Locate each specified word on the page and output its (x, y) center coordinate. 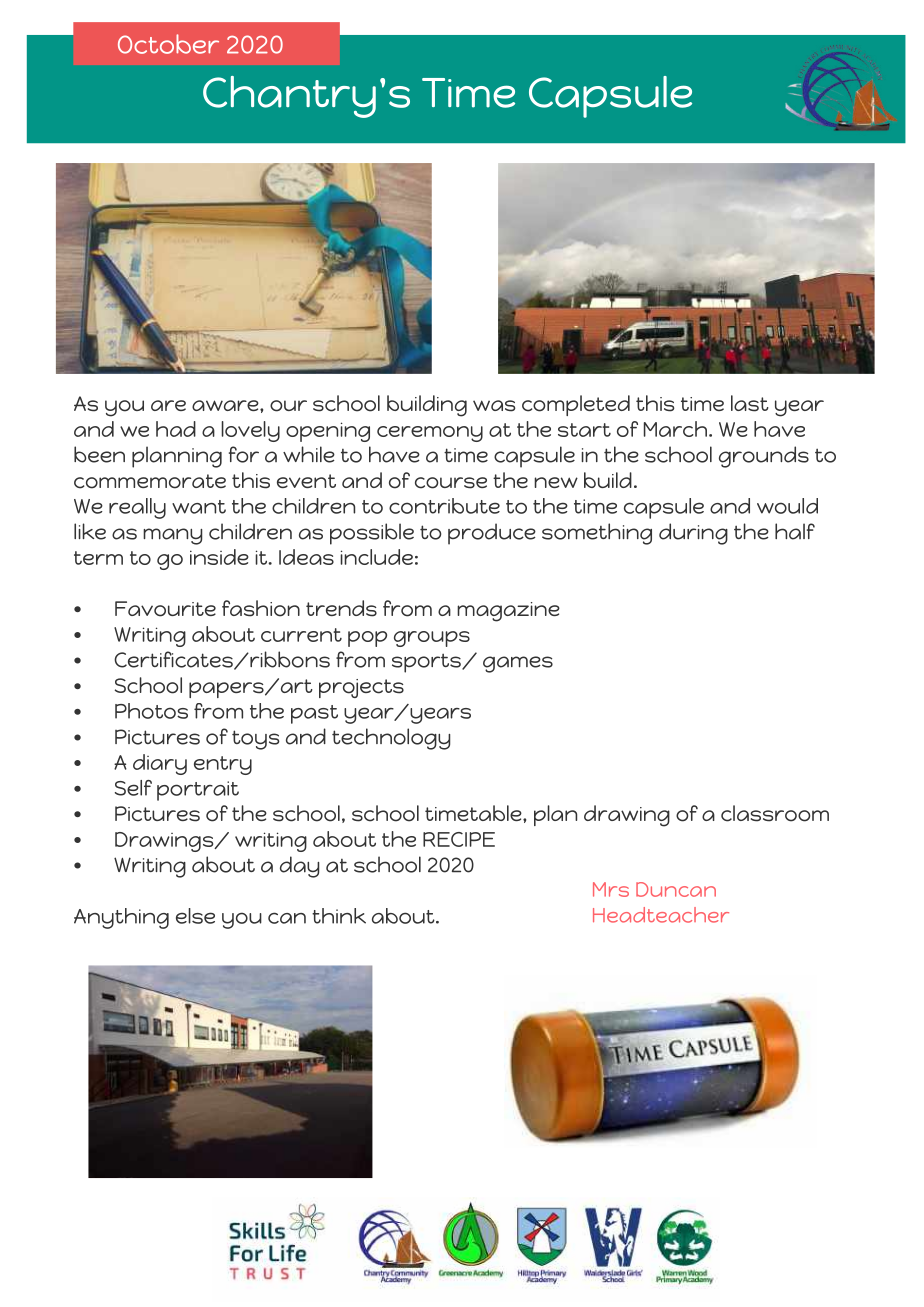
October (168, 44)
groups (432, 639)
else (195, 916)
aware (226, 405)
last (750, 403)
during (693, 534)
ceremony (430, 434)
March (675, 429)
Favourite (165, 609)
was (494, 406)
